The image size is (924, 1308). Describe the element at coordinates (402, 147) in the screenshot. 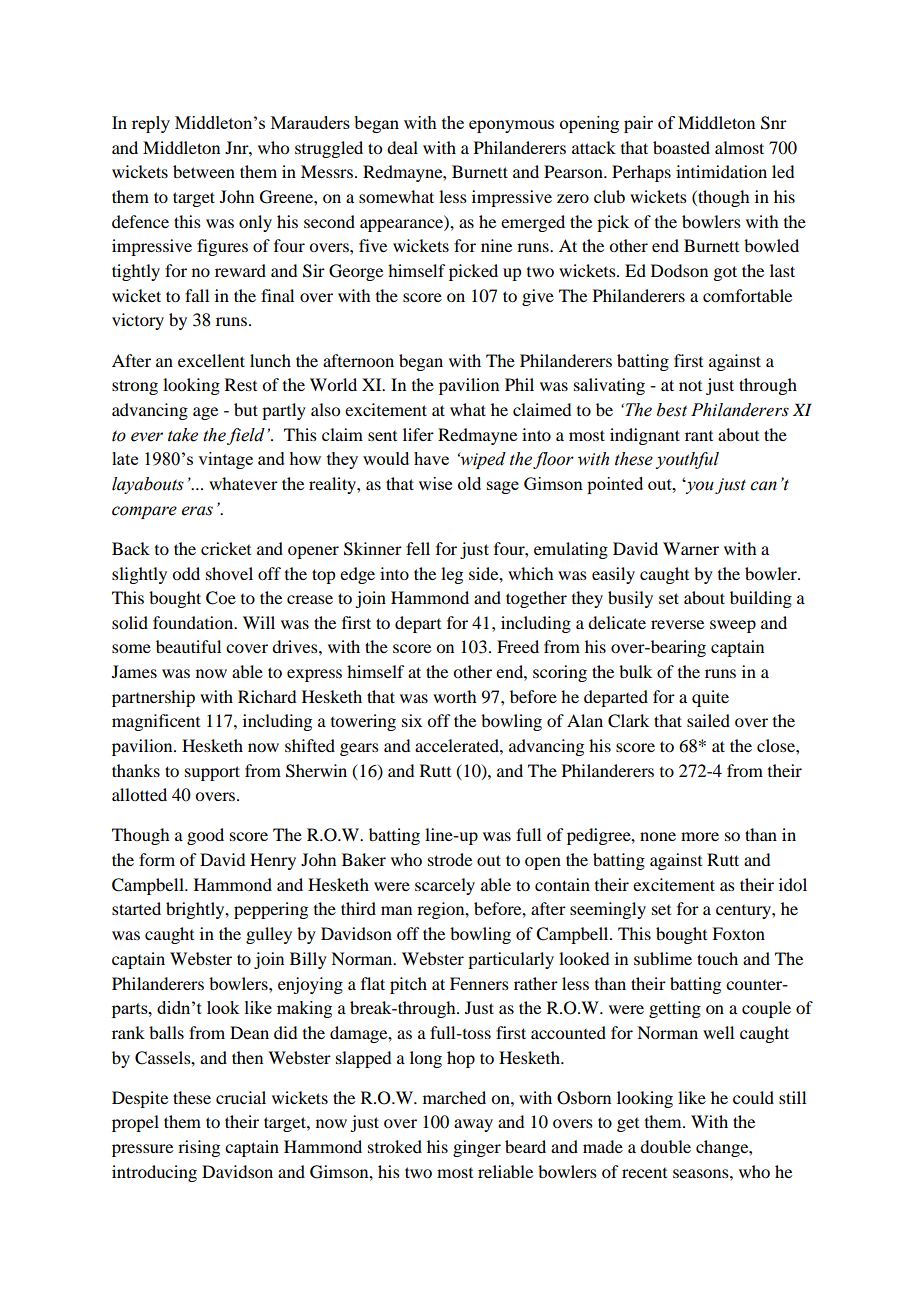

I see `deal` at that location.
